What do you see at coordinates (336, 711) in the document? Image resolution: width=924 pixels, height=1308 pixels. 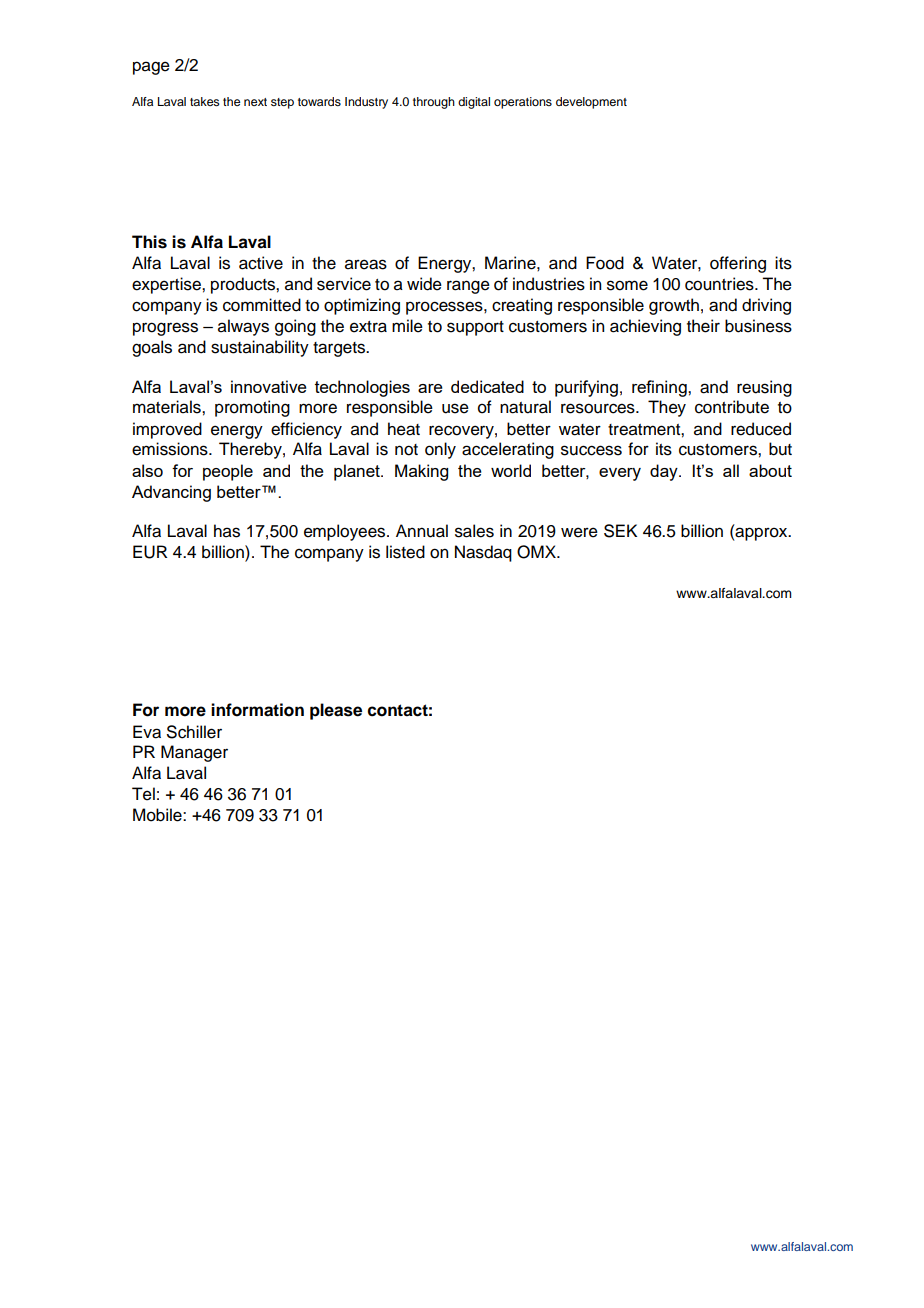 I see `please` at bounding box center [336, 711].
